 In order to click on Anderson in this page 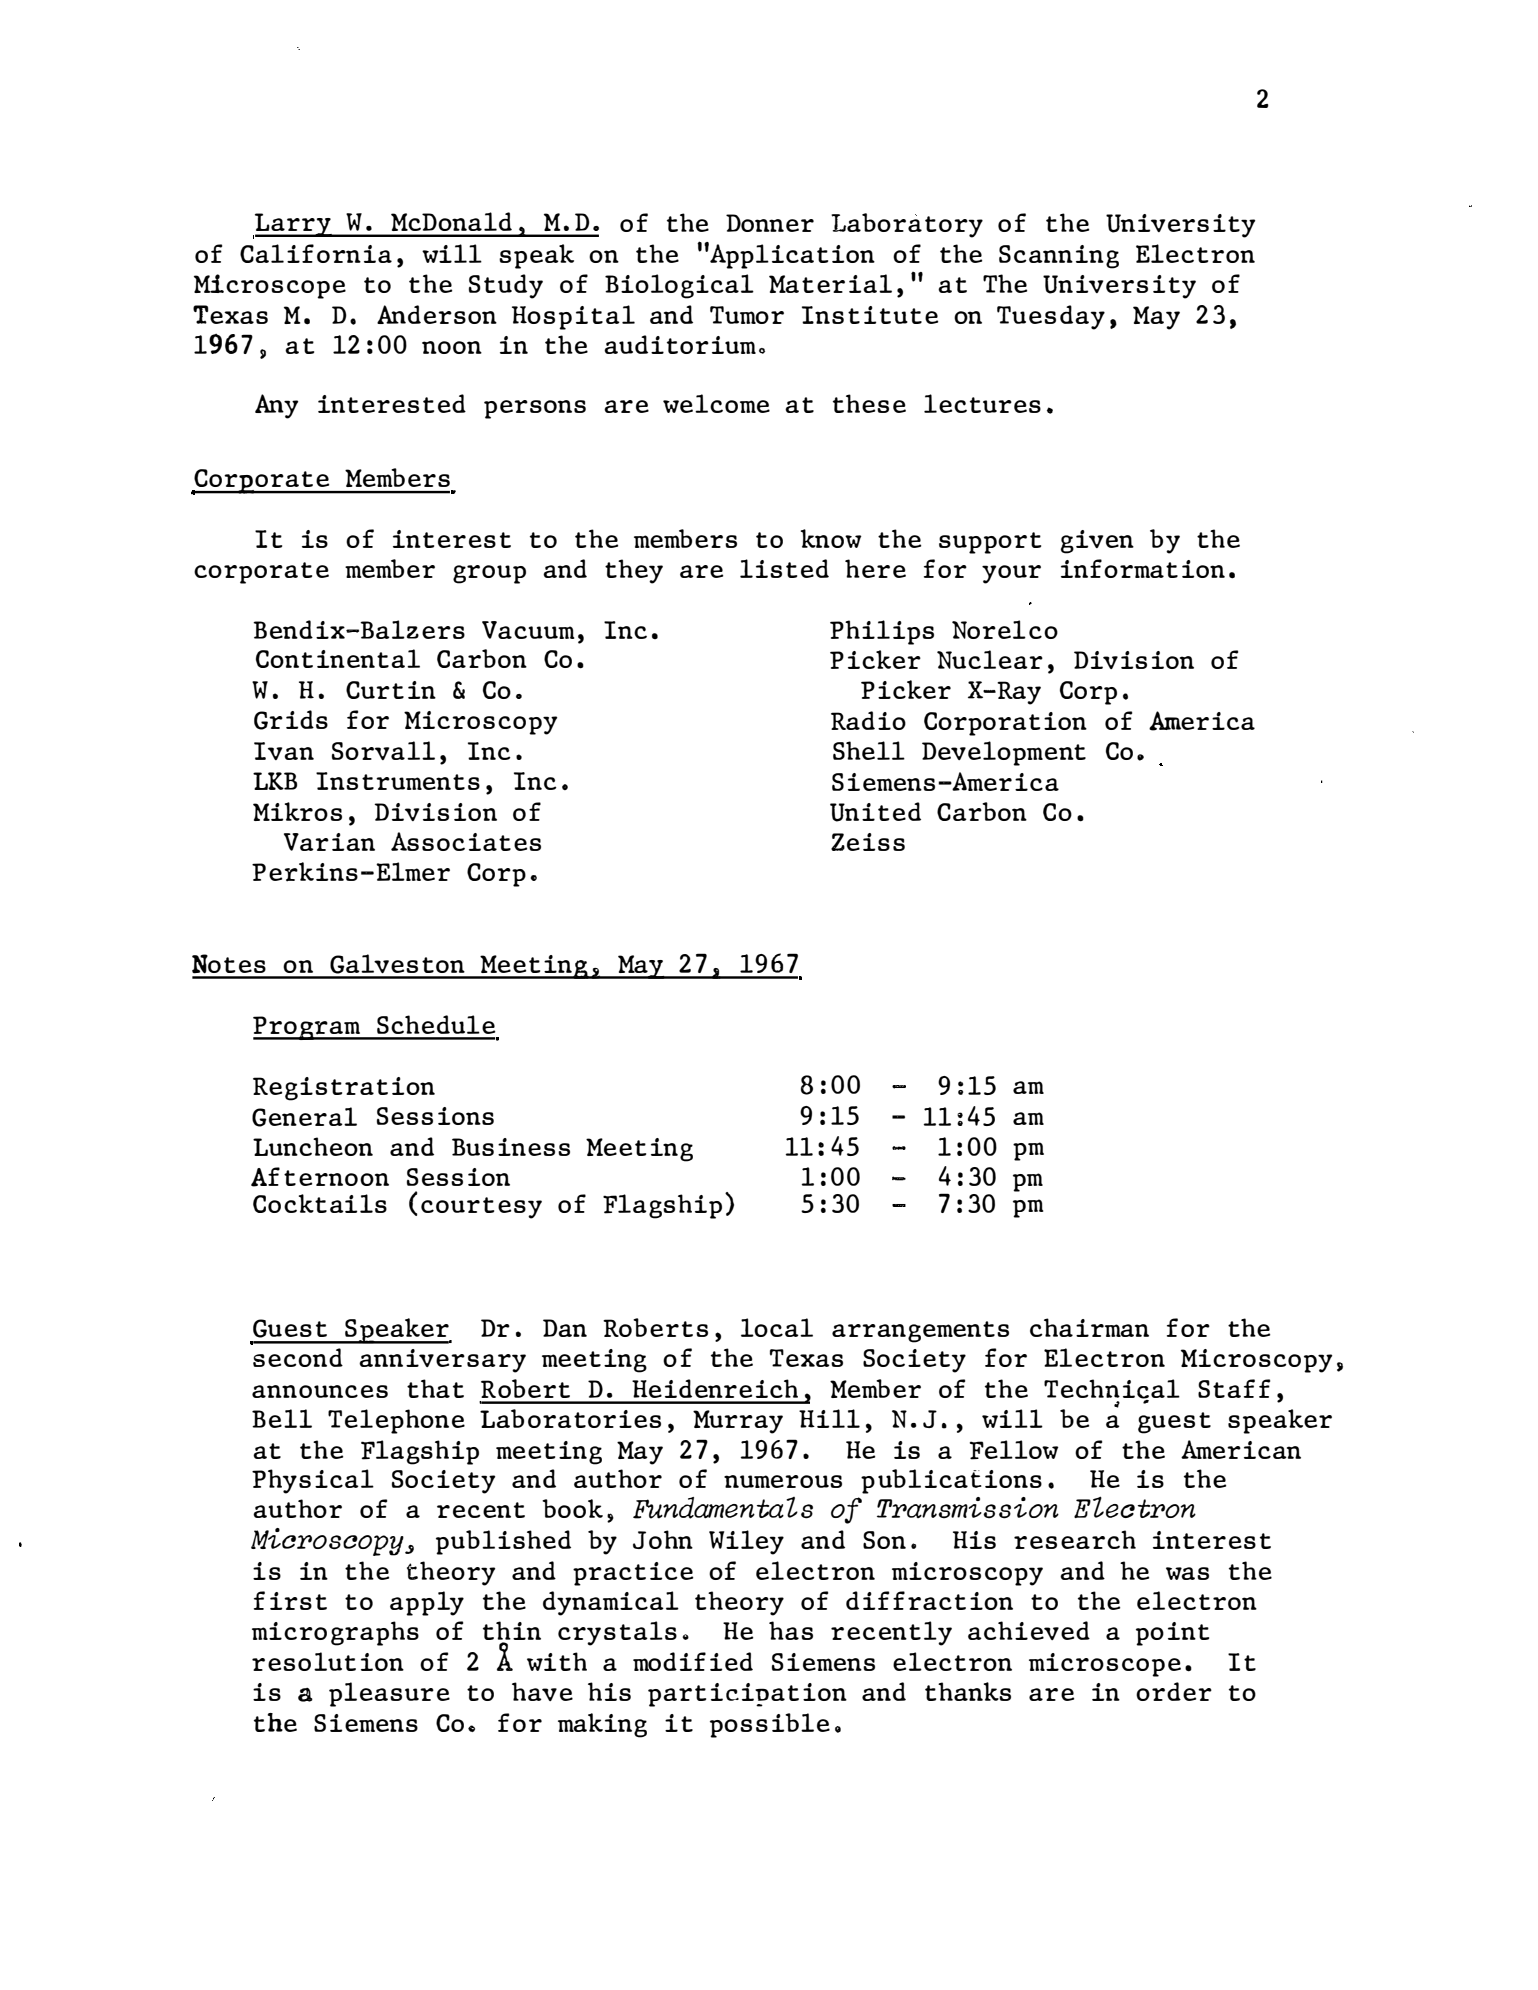, I will do `click(437, 314)`.
